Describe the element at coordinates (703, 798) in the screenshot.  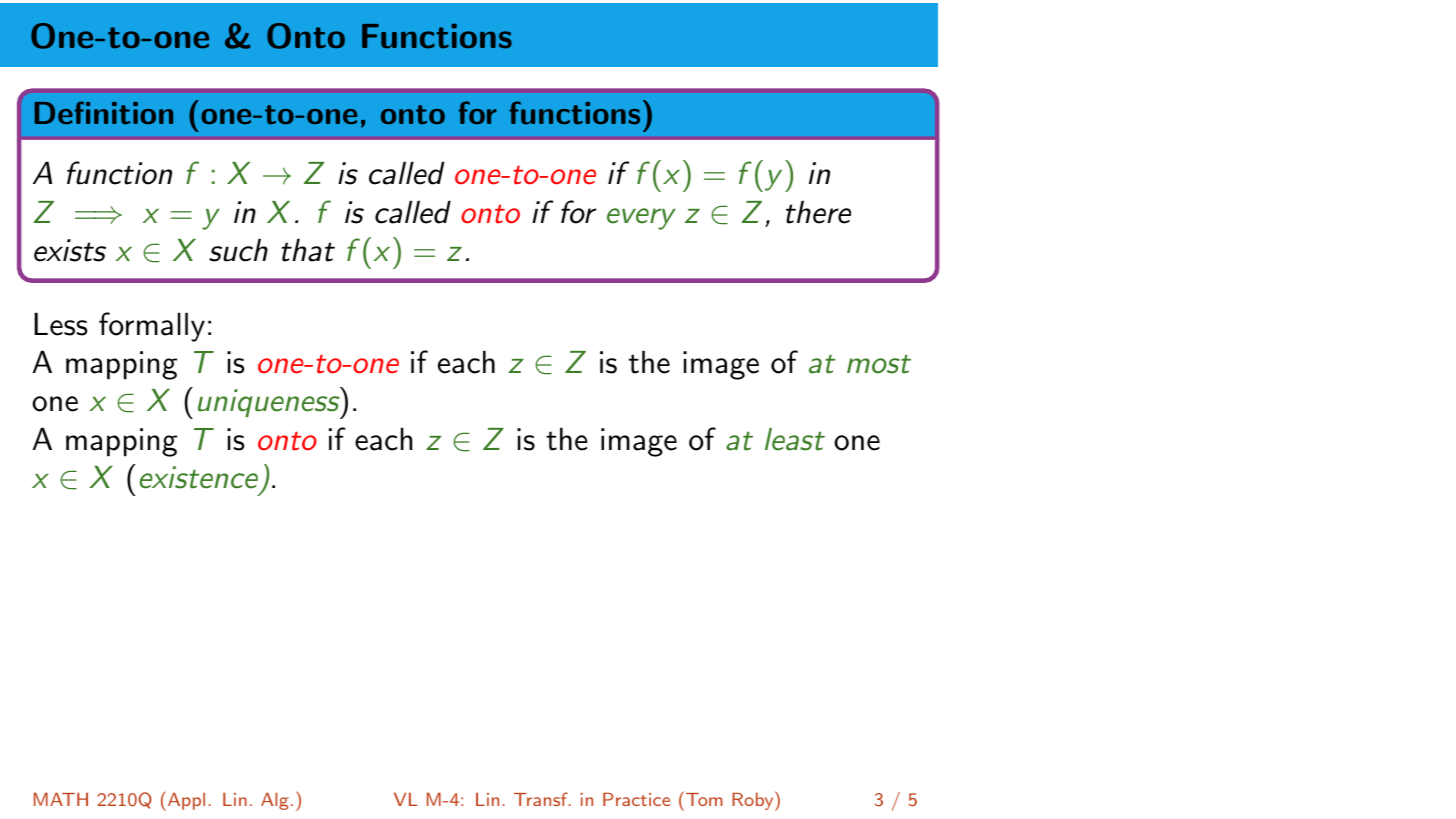
I see `Tom` at that location.
